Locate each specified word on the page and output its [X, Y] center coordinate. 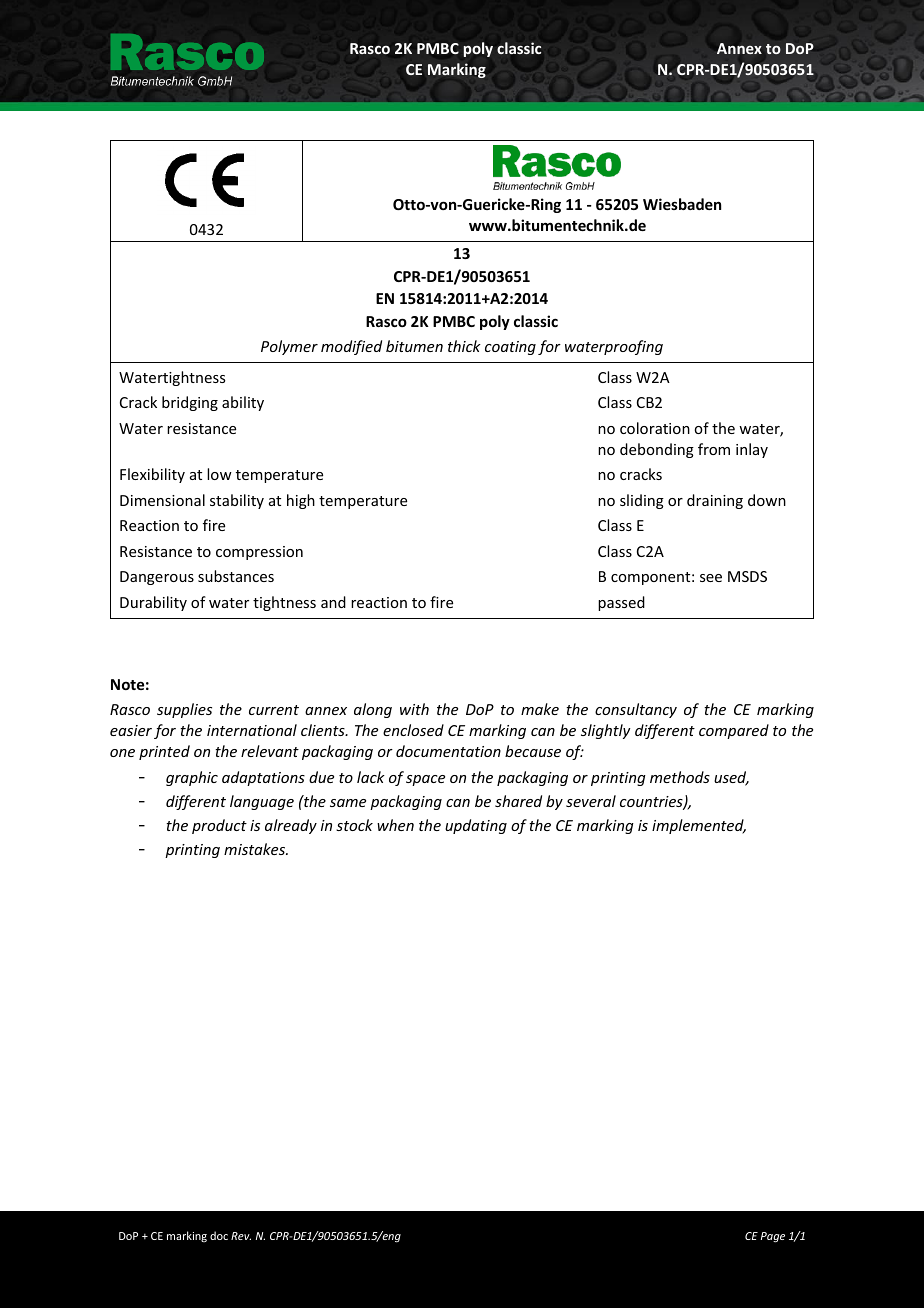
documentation [448, 751]
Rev [241, 1236]
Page [773, 1237]
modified [351, 347]
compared [734, 731]
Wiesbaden [682, 204]
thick [464, 346]
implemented [699, 826]
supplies [184, 710]
